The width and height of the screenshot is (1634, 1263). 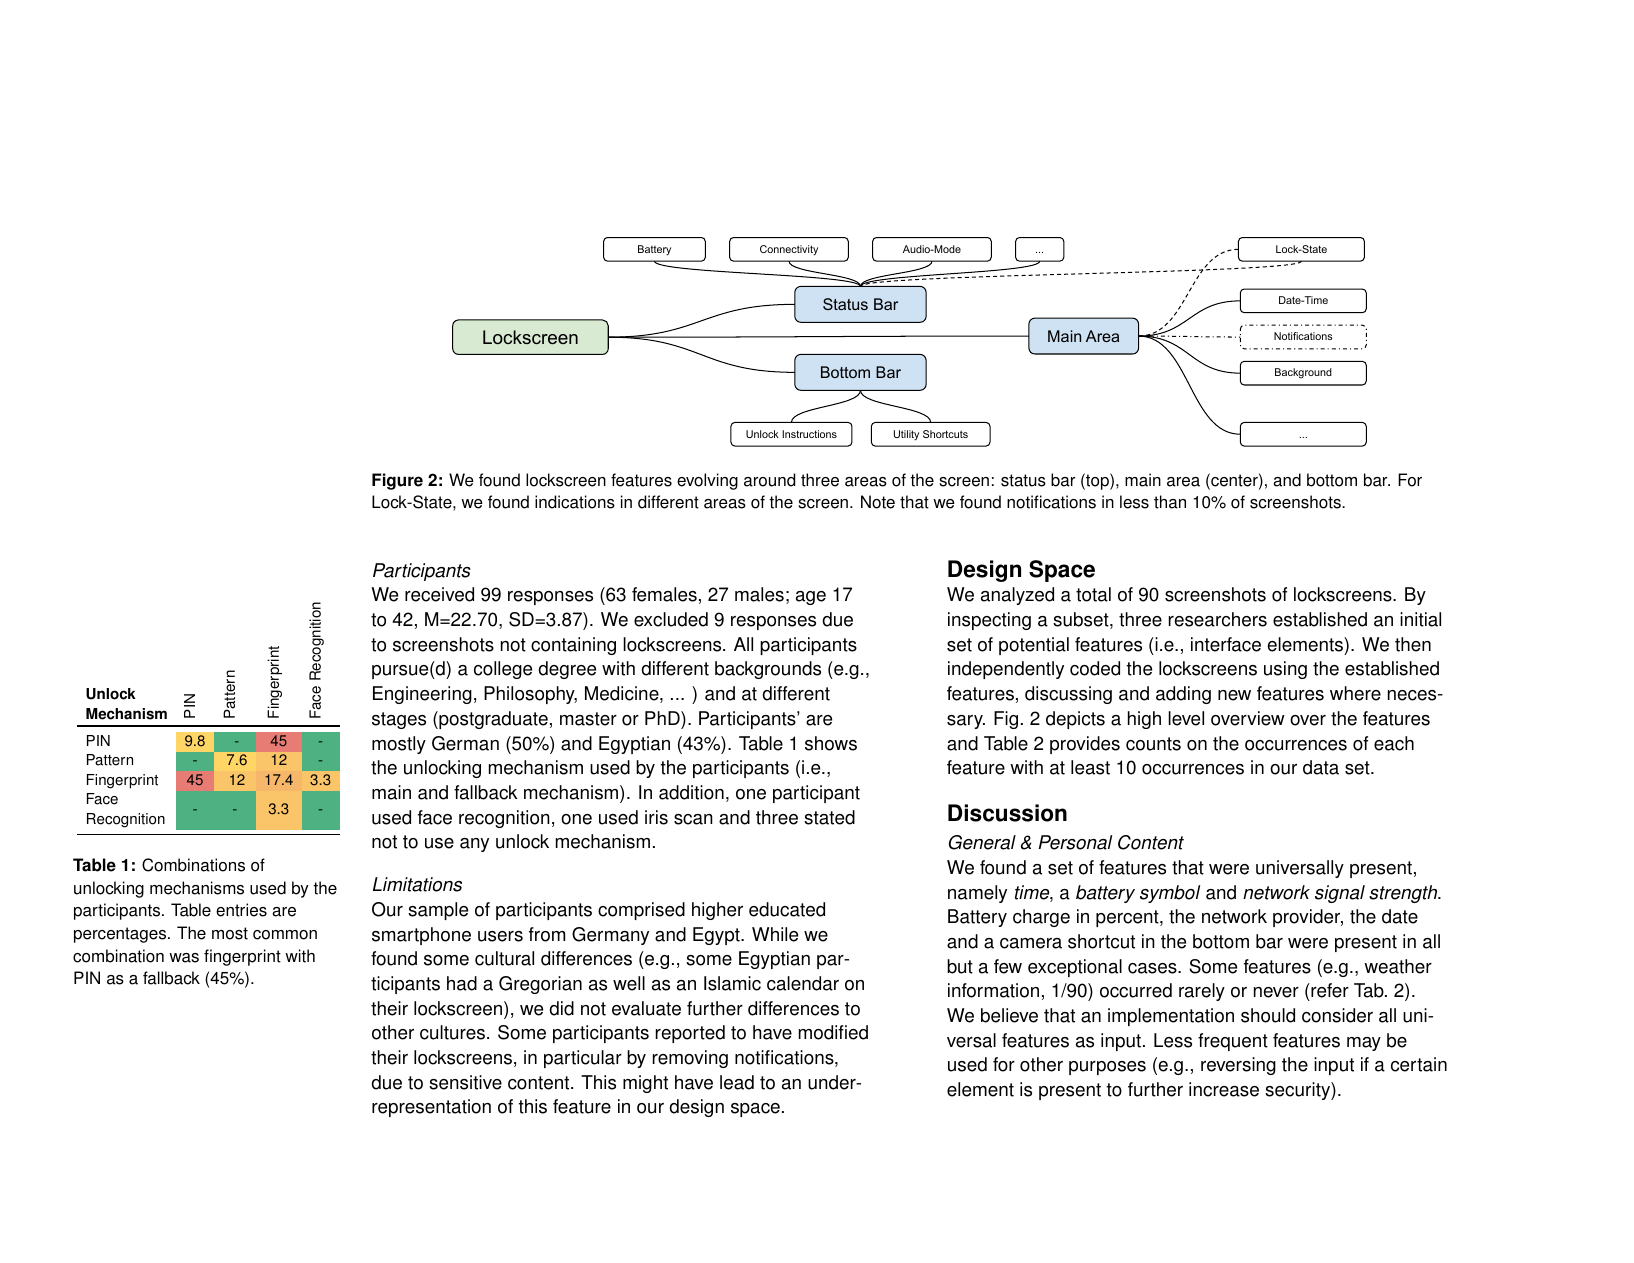 I want to click on addition, so click(x=691, y=792).
